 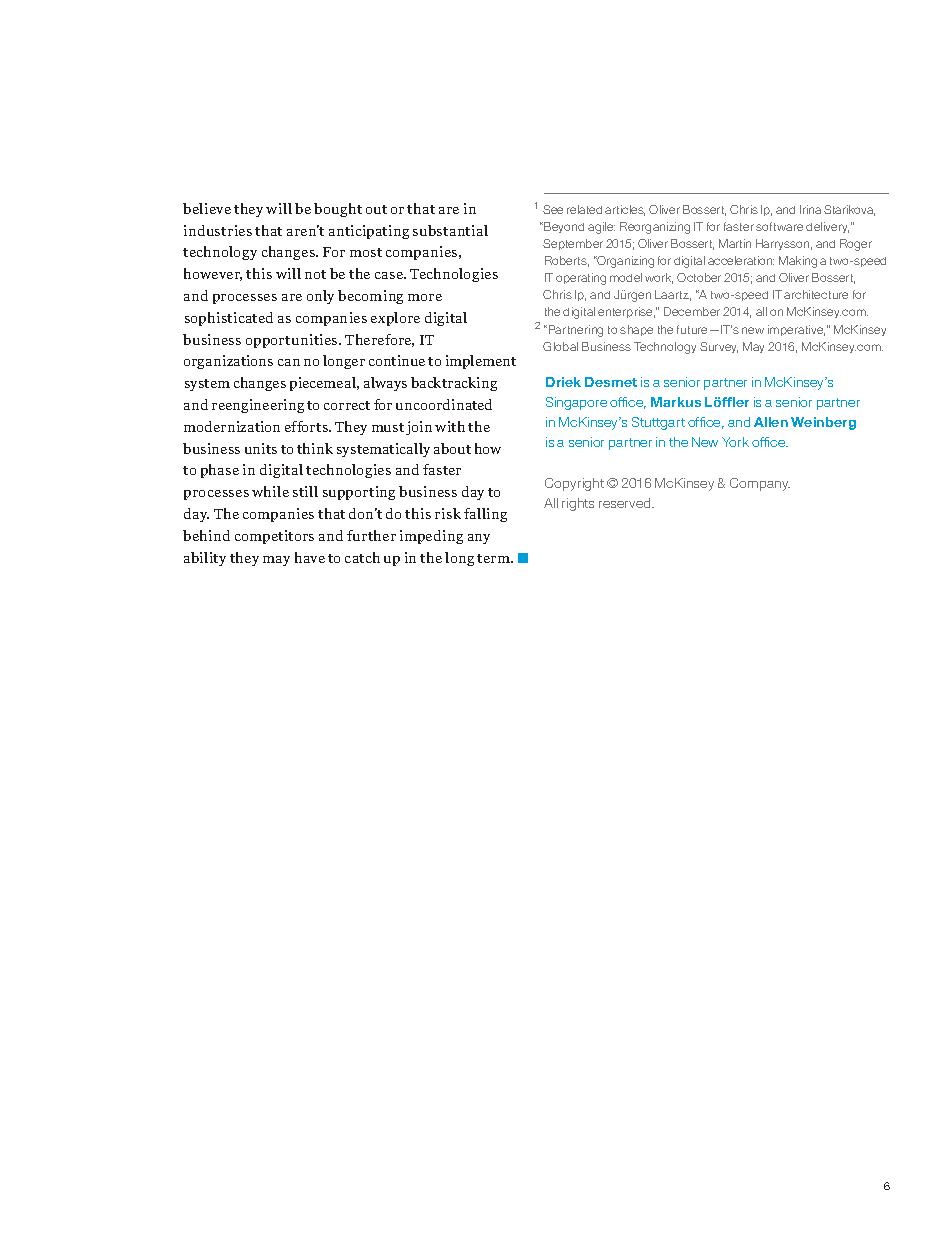 I want to click on bought, so click(x=338, y=210).
